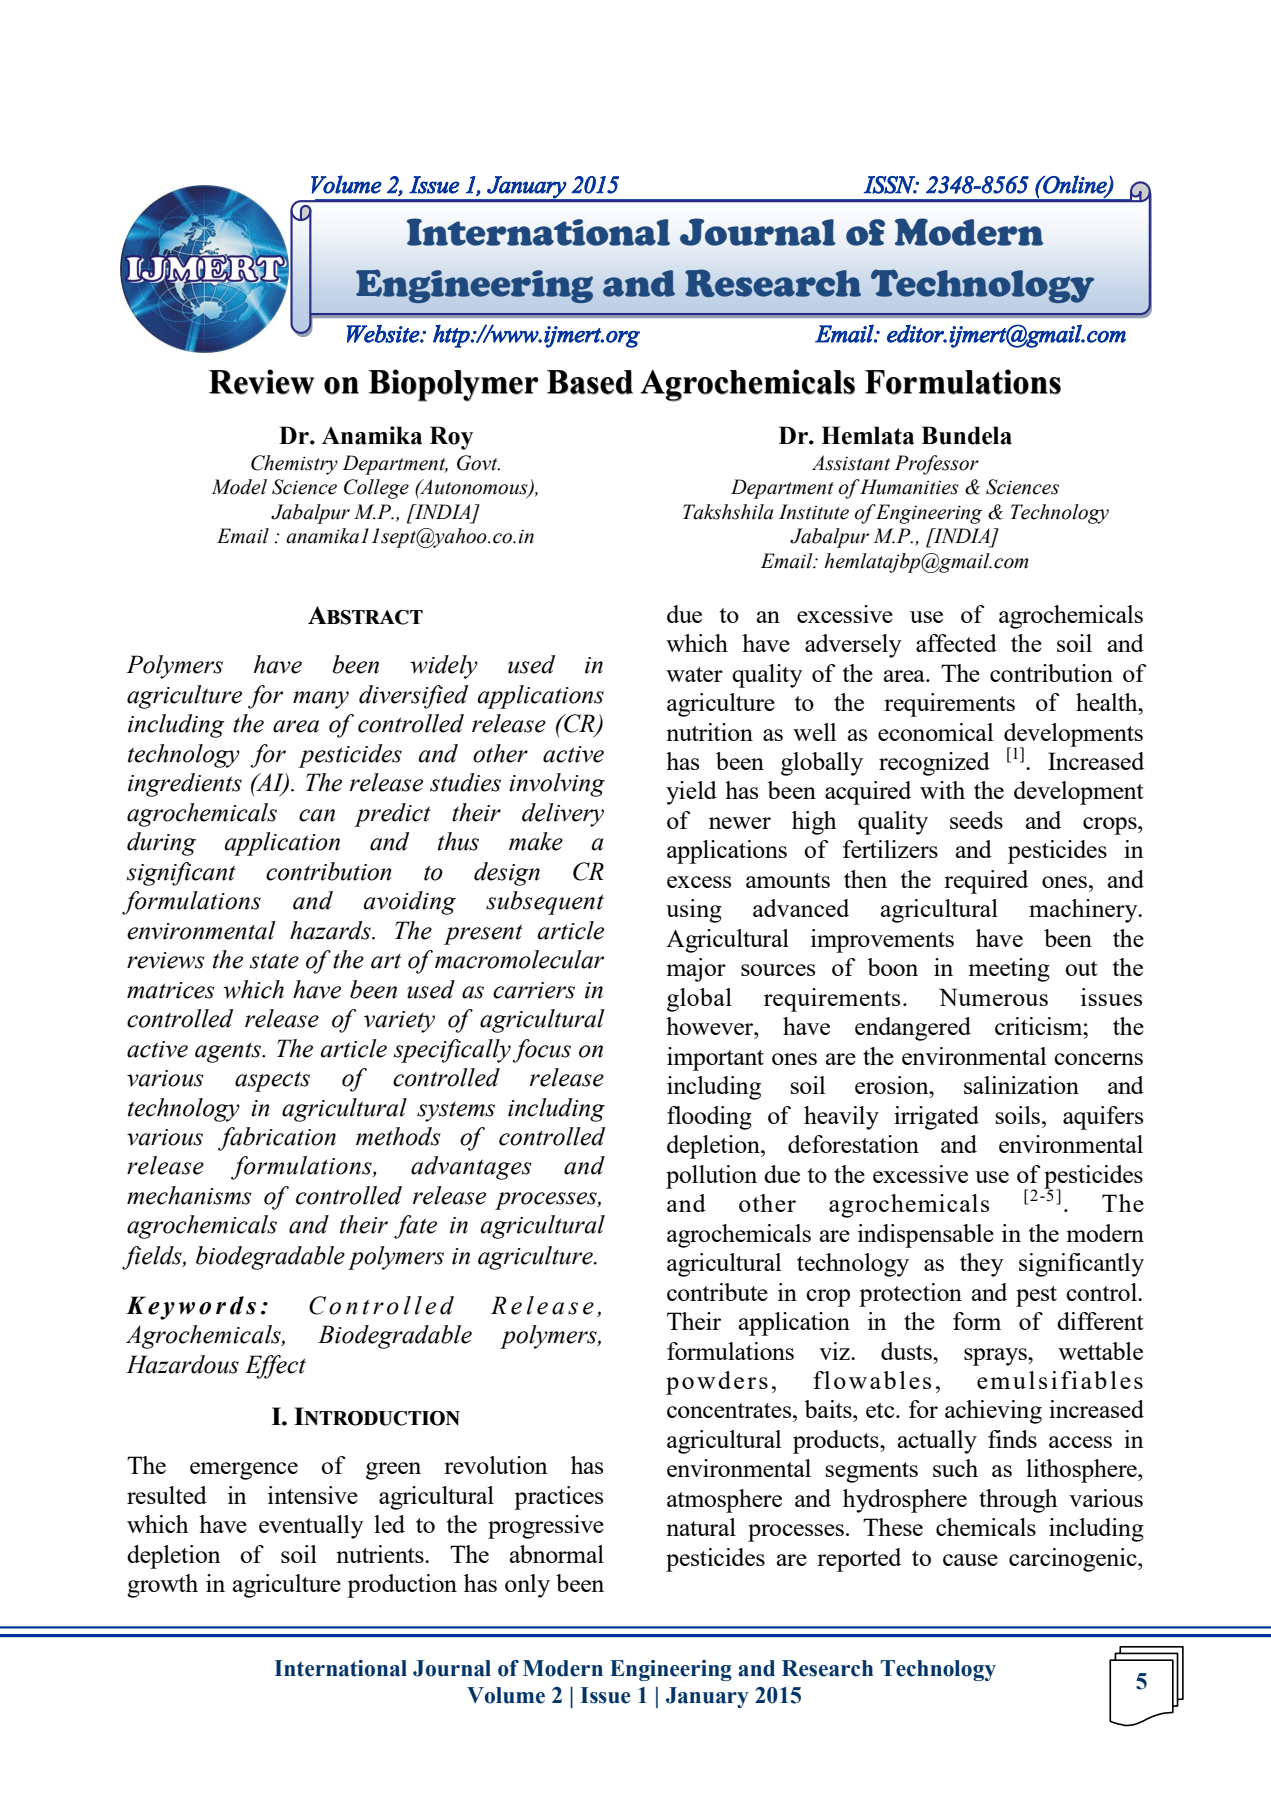 The height and width of the screenshot is (1798, 1271). Describe the element at coordinates (311, 1527) in the screenshot. I see `eventually` at that location.
